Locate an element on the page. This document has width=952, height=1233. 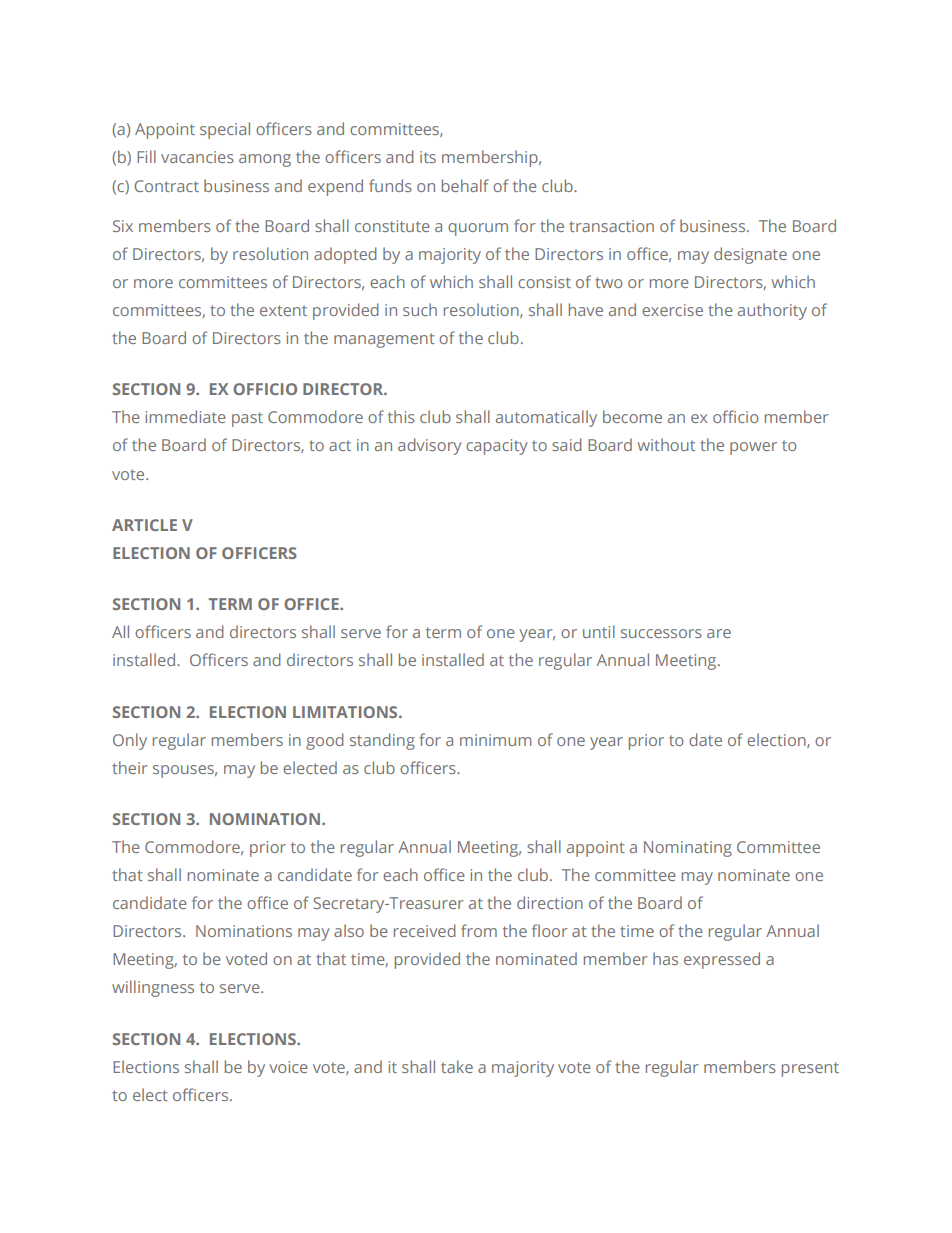
vacancies is located at coordinates (197, 157).
